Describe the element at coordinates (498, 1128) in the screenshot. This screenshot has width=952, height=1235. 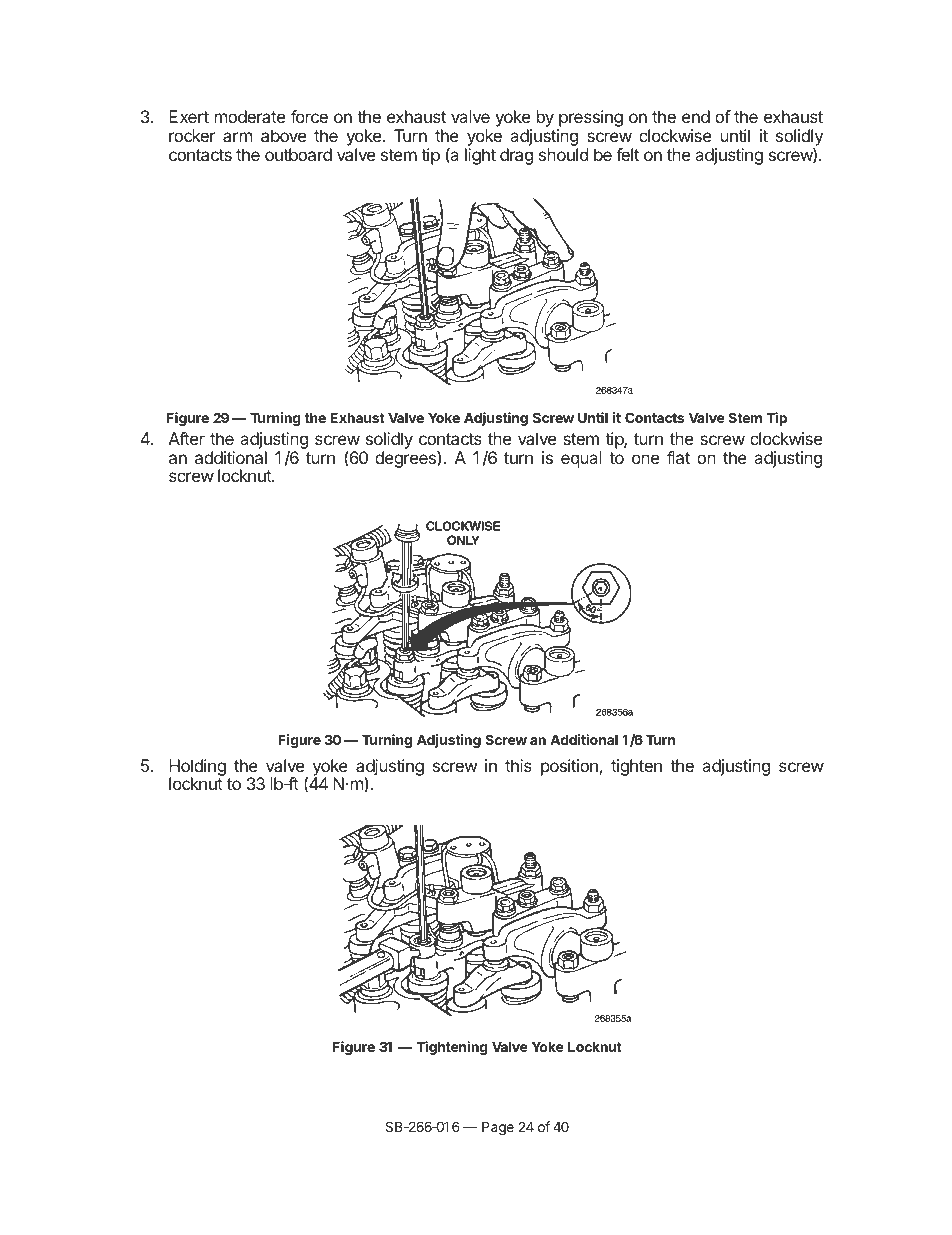
I see `Page` at that location.
